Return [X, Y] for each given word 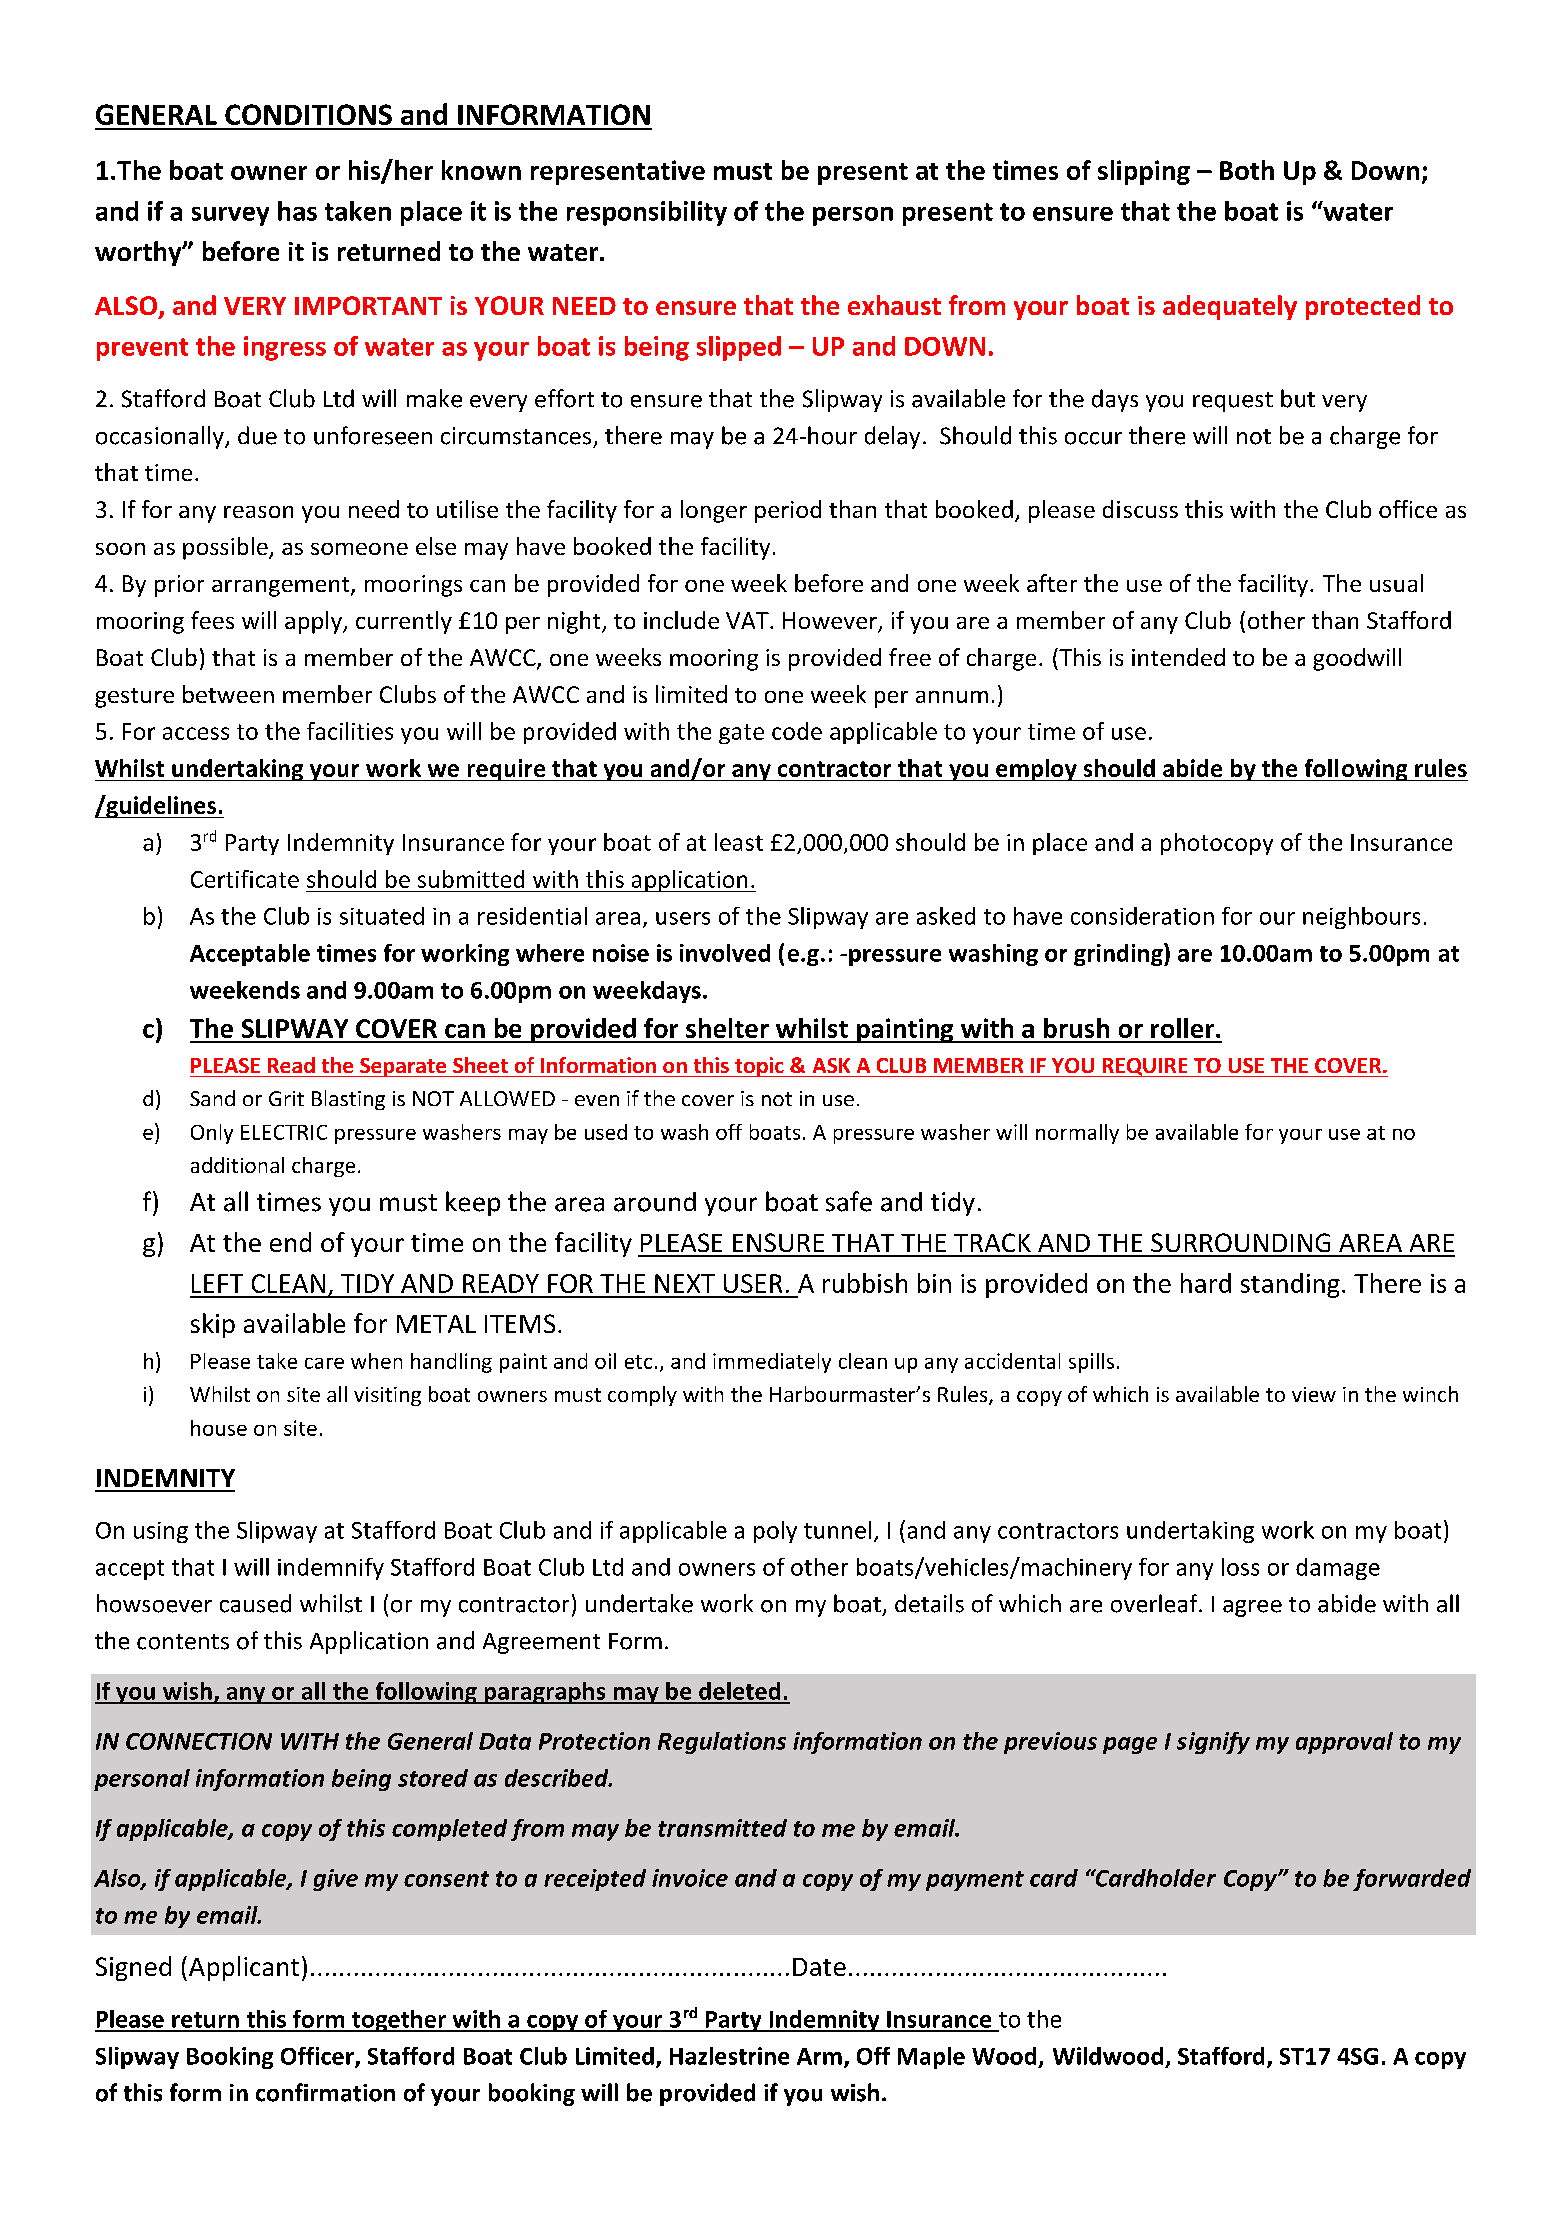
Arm [819, 2056]
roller [1184, 1028]
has [297, 211]
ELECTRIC [284, 1132]
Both [1247, 170]
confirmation [325, 2092]
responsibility [647, 213]
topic [759, 1067]
